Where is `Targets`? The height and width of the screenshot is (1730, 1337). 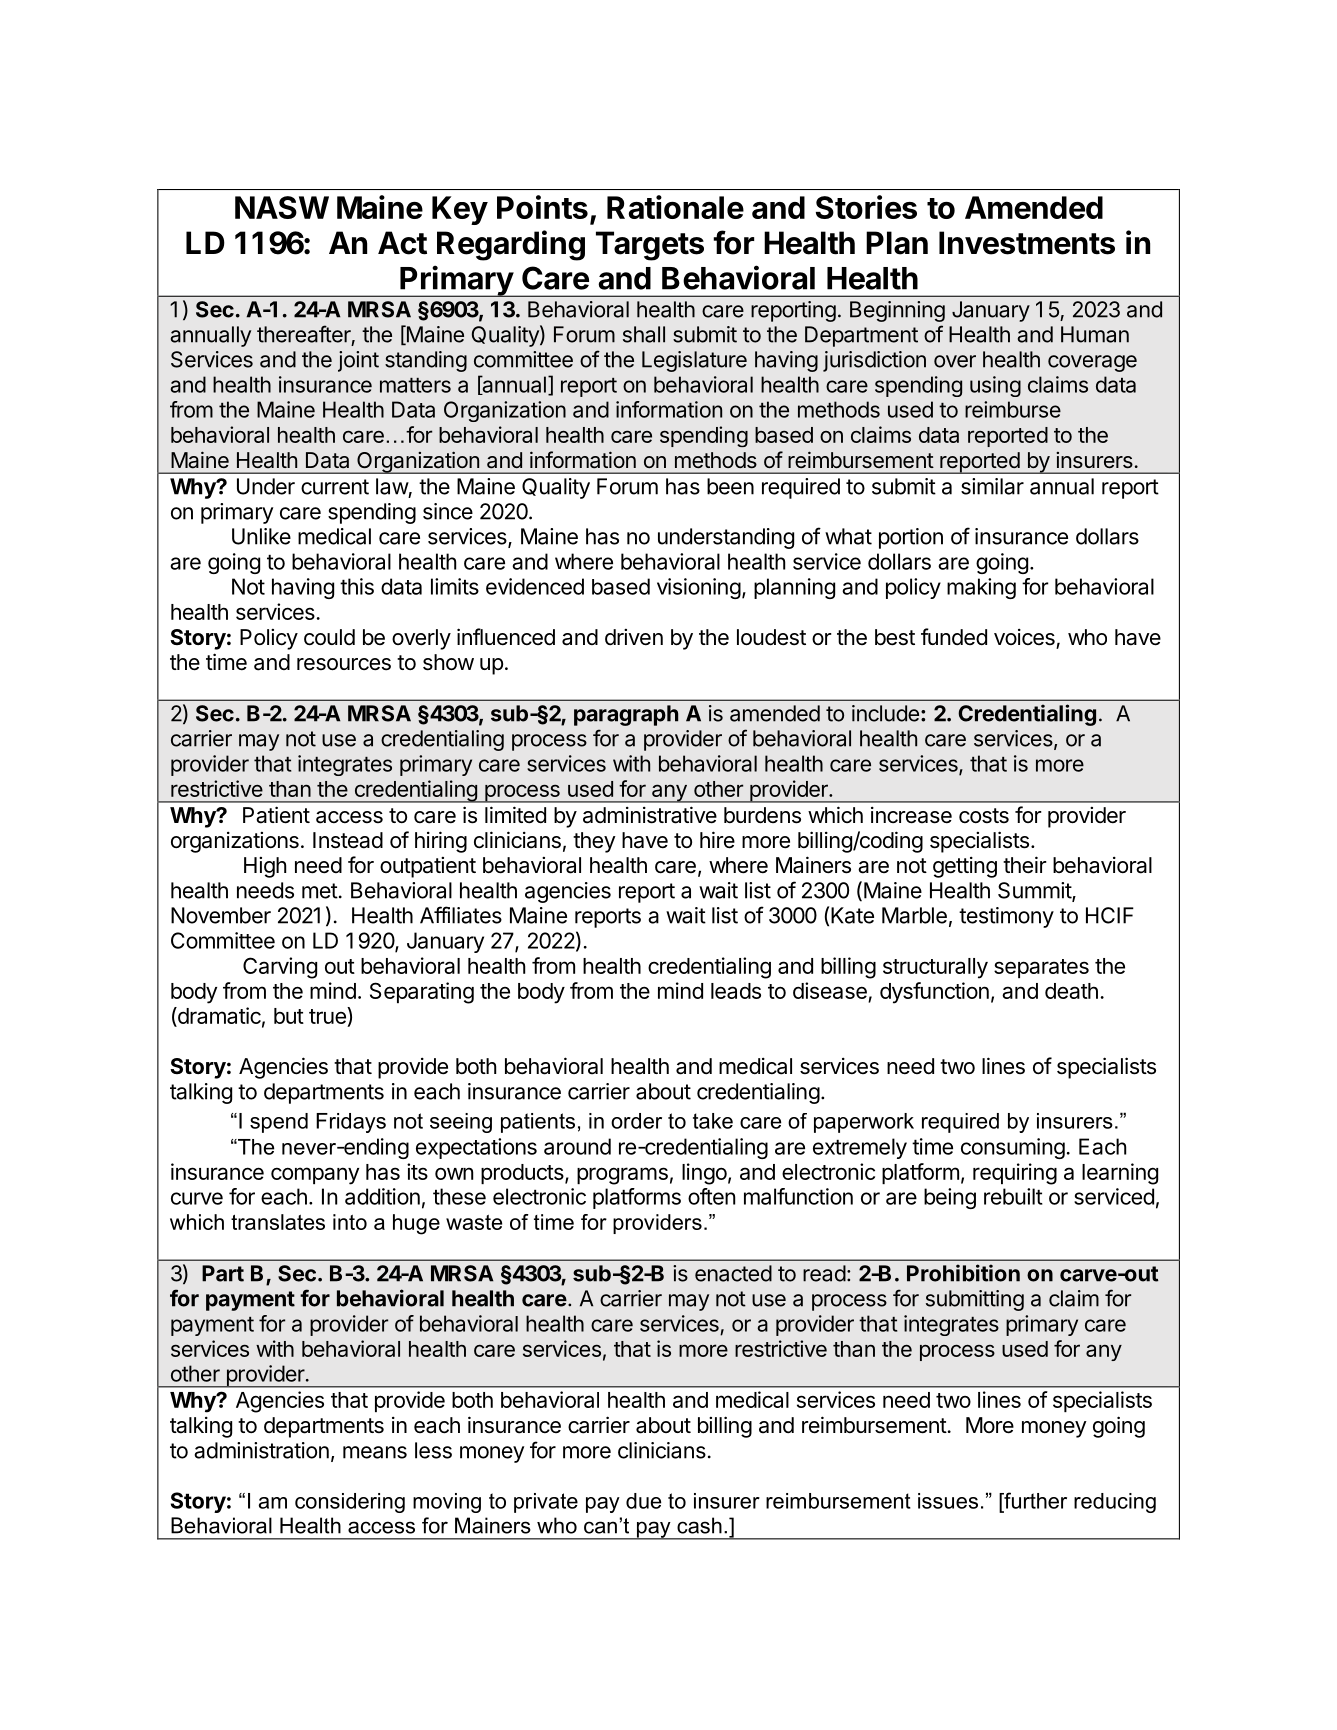
Targets is located at coordinates (650, 246).
